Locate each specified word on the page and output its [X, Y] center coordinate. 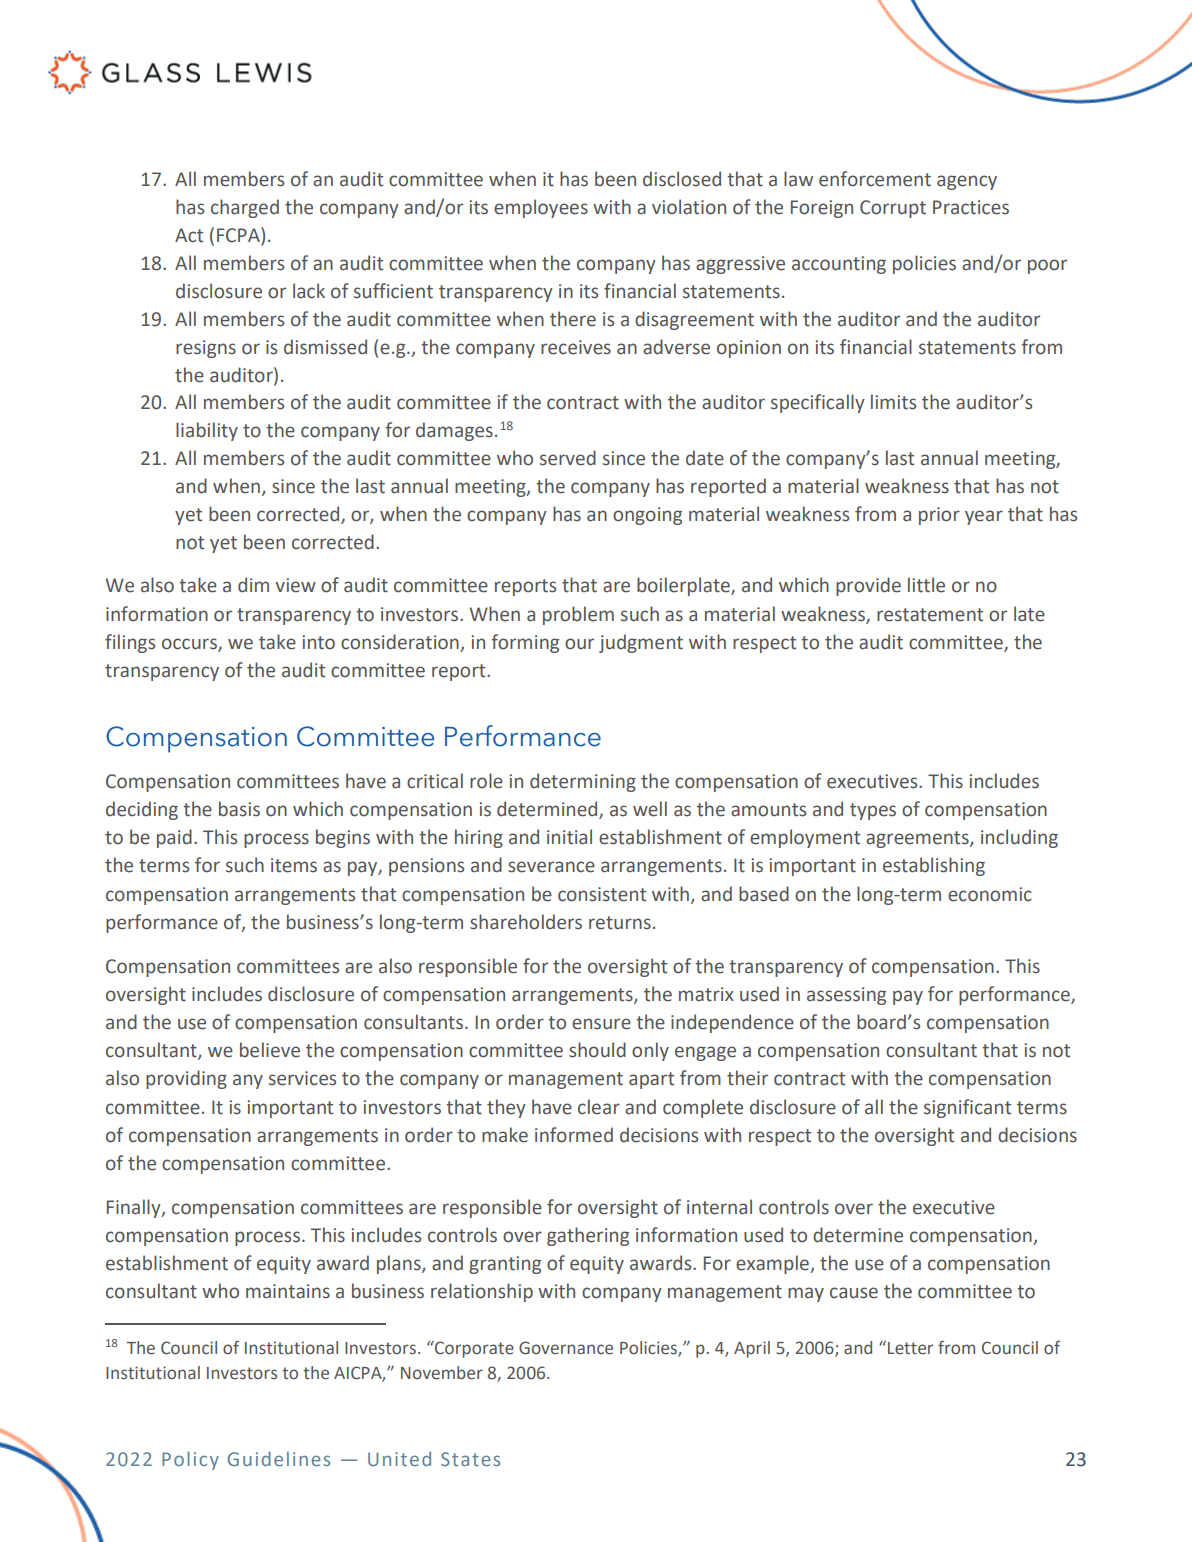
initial [569, 837]
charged [245, 208]
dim [253, 585]
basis [239, 809]
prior [939, 516]
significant [967, 1108]
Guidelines [279, 1458]
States [470, 1459]
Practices [971, 207]
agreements [918, 839]
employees [541, 208]
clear [599, 1107]
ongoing [647, 516]
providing [186, 1079]
